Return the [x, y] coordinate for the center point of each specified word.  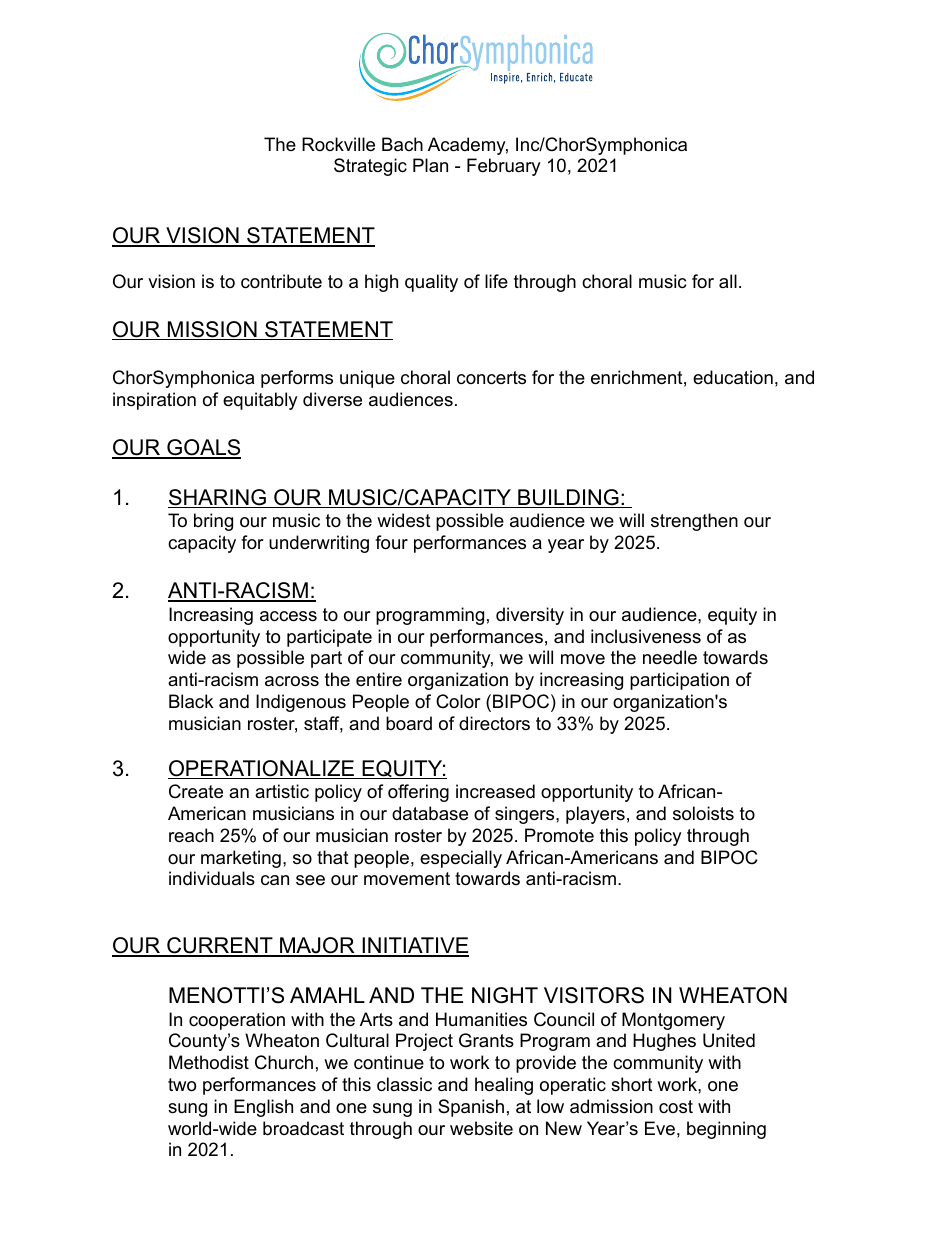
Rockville [338, 144]
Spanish [471, 1108]
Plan [430, 165]
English [263, 1108]
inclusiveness [646, 636]
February [504, 167]
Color [458, 701]
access [288, 616]
